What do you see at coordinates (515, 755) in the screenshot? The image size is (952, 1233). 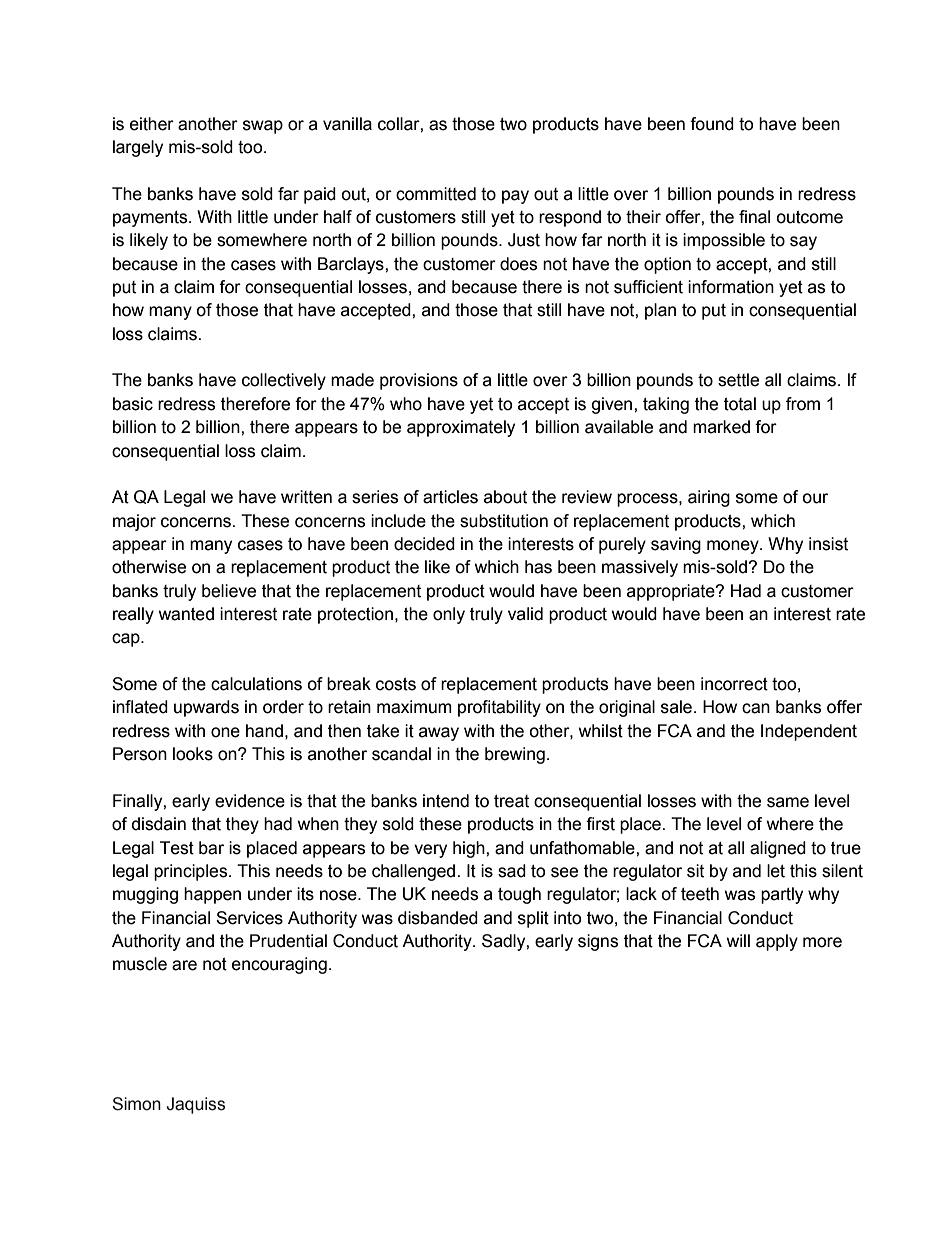 I see `brewing` at bounding box center [515, 755].
